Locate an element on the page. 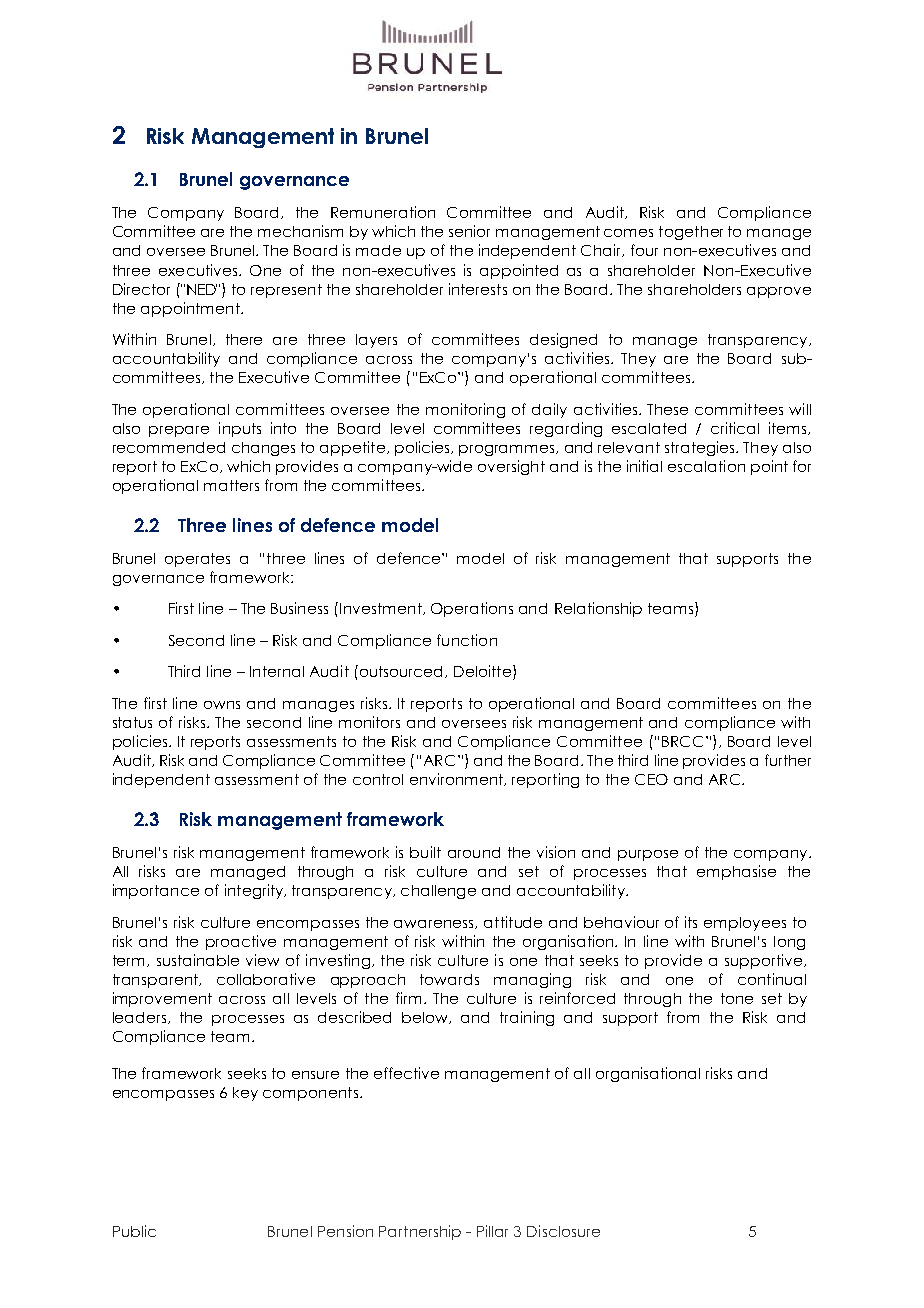  senior is located at coordinates (469, 231).
